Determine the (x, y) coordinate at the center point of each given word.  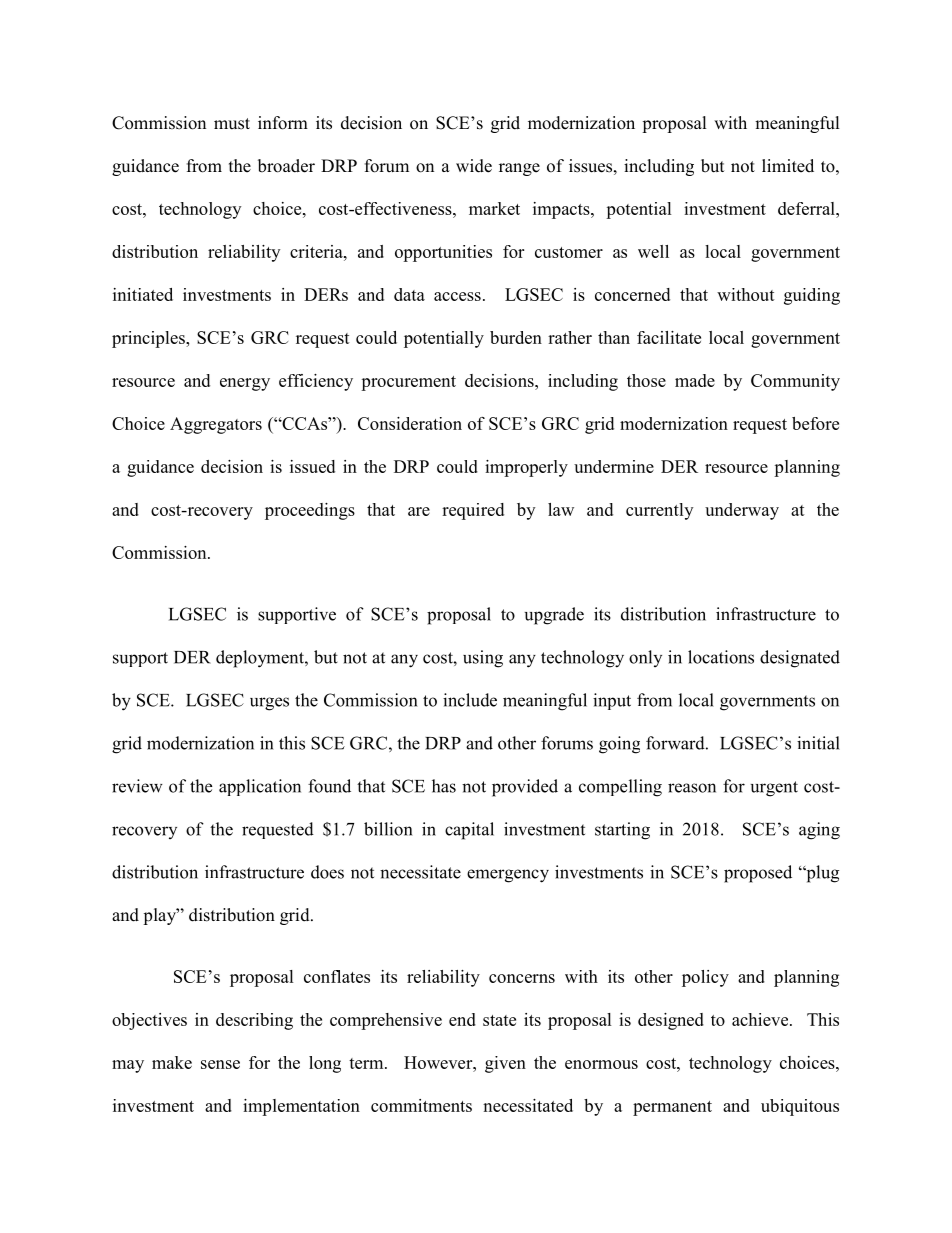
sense (220, 1064)
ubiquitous (800, 1107)
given (505, 1064)
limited (788, 166)
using (483, 659)
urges (269, 704)
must (232, 124)
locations (721, 657)
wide (474, 166)
